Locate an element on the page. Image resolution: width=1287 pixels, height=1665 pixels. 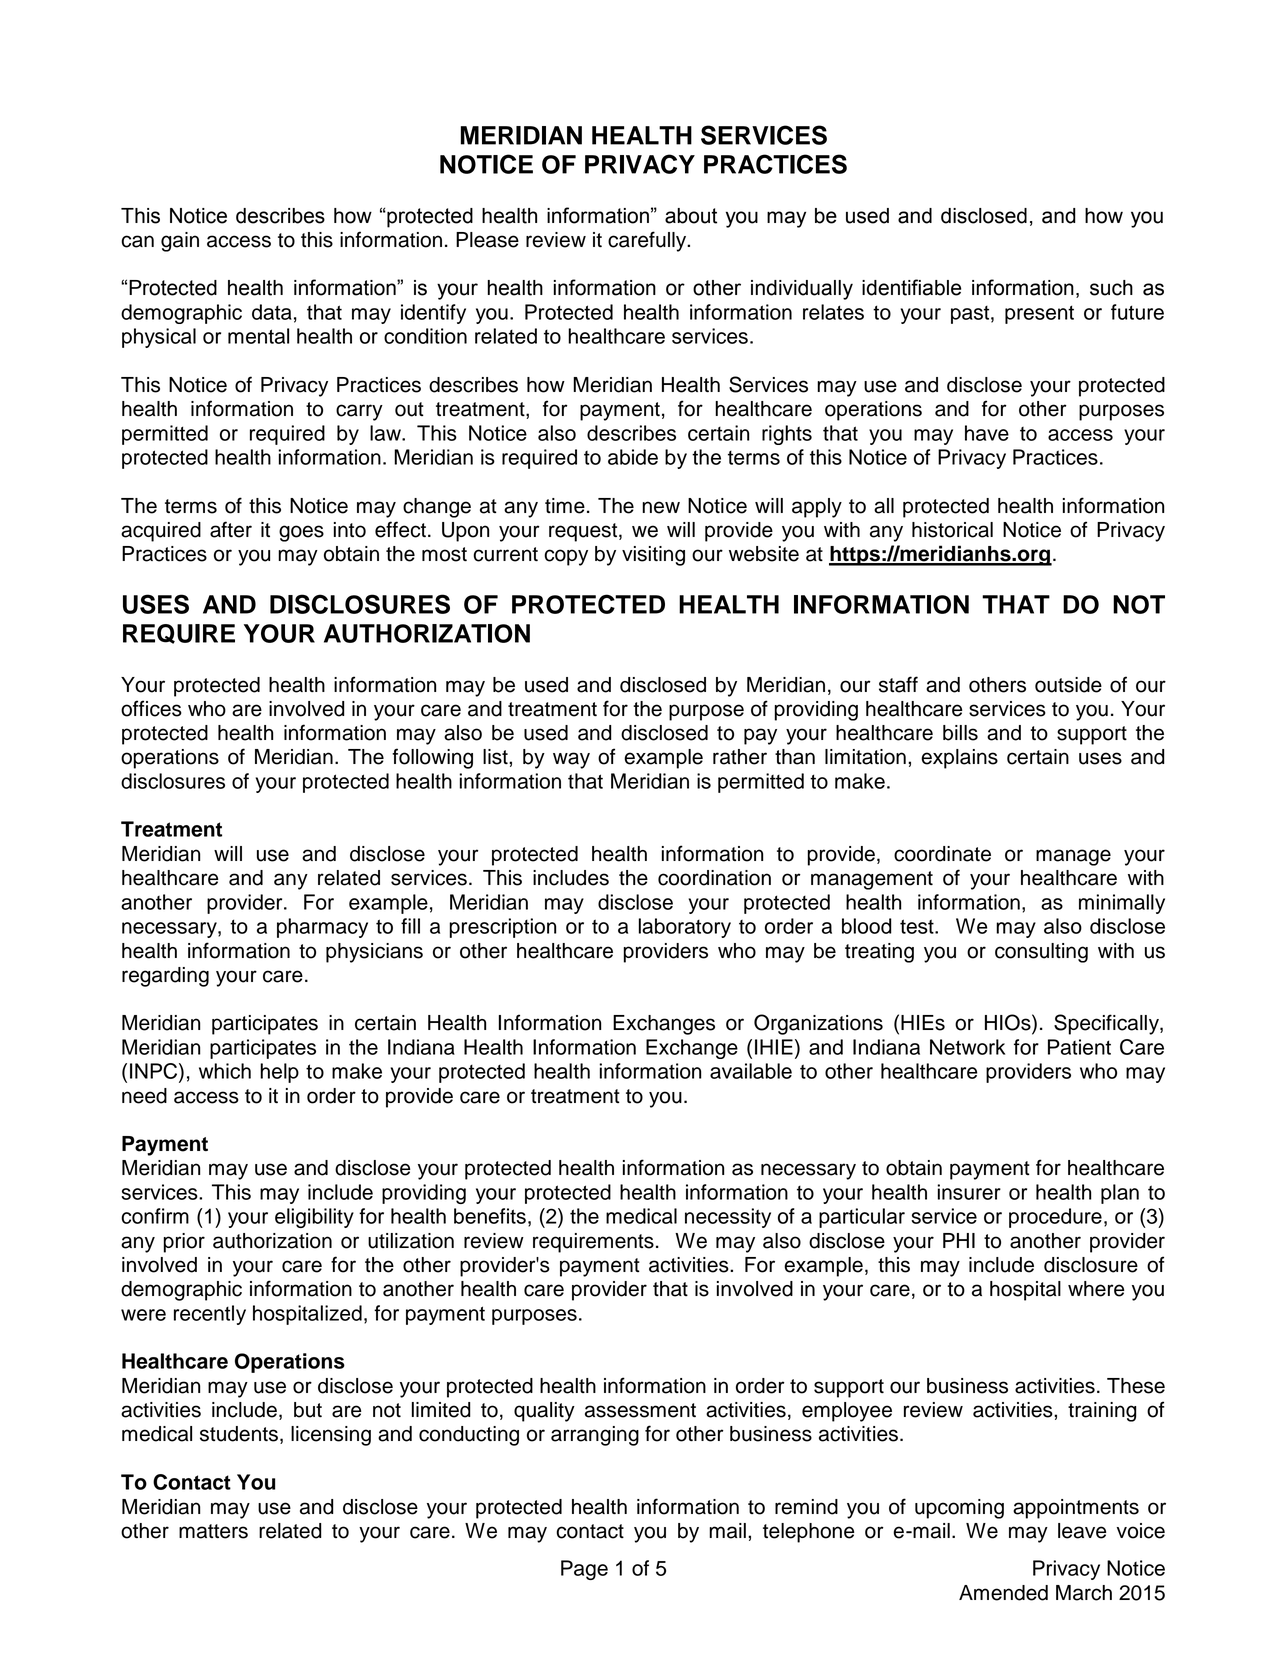
available is located at coordinates (751, 1071).
